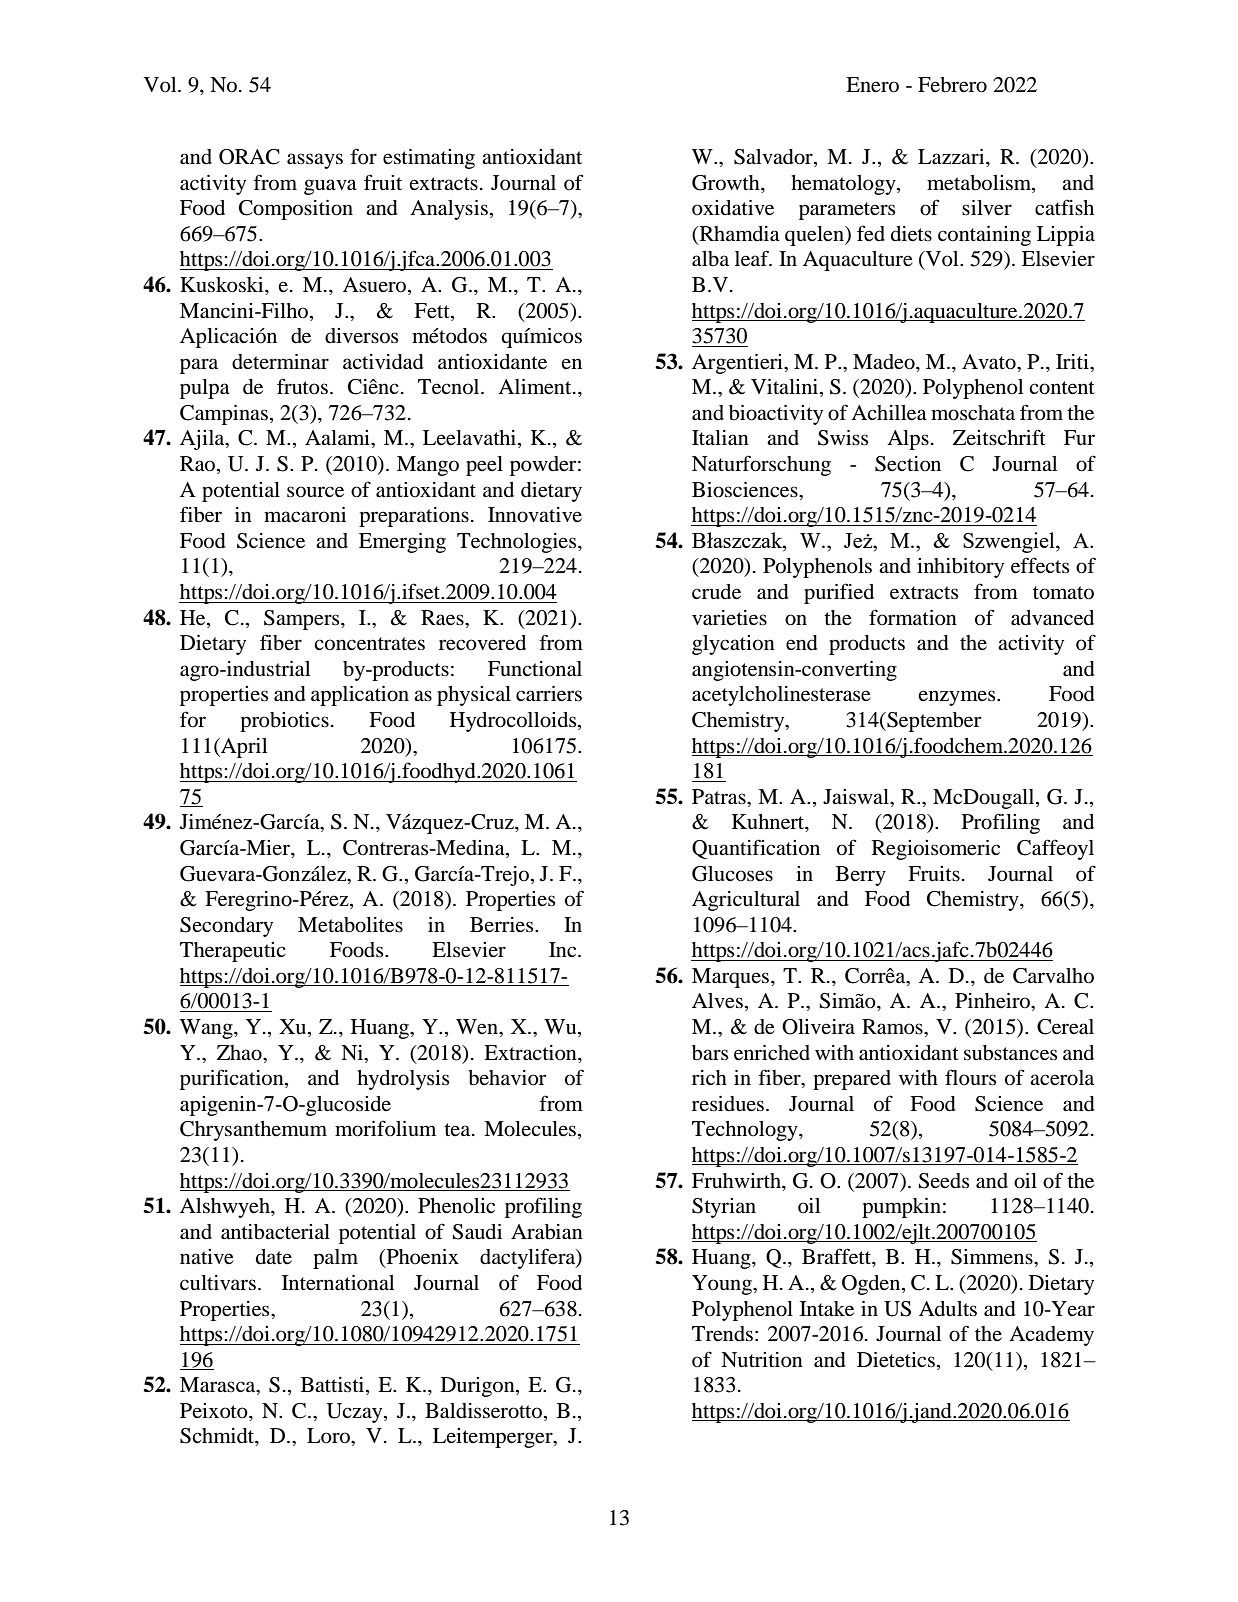  What do you see at coordinates (315, 492) in the page?
I see `source` at bounding box center [315, 492].
